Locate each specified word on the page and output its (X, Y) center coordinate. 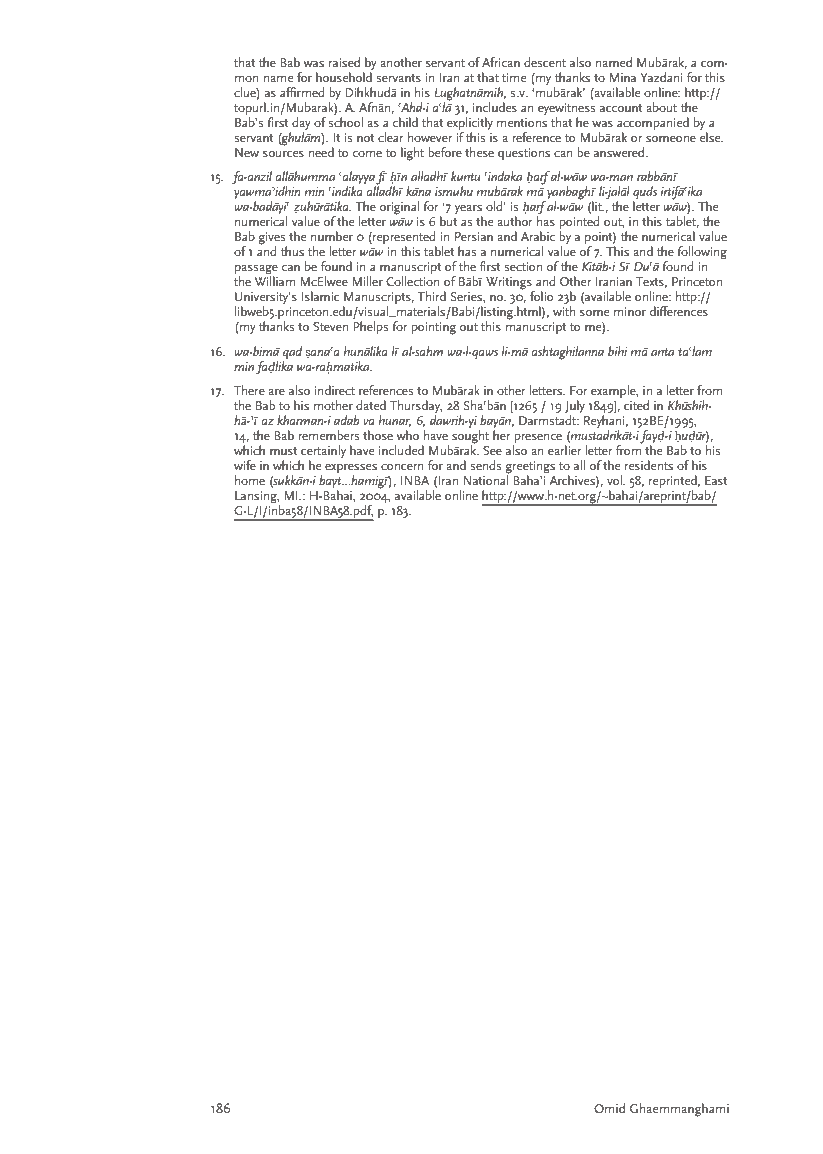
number (332, 236)
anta (662, 352)
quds (645, 194)
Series (467, 297)
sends (486, 465)
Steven (330, 326)
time (514, 77)
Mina (623, 77)
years (469, 211)
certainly (322, 453)
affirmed (302, 92)
